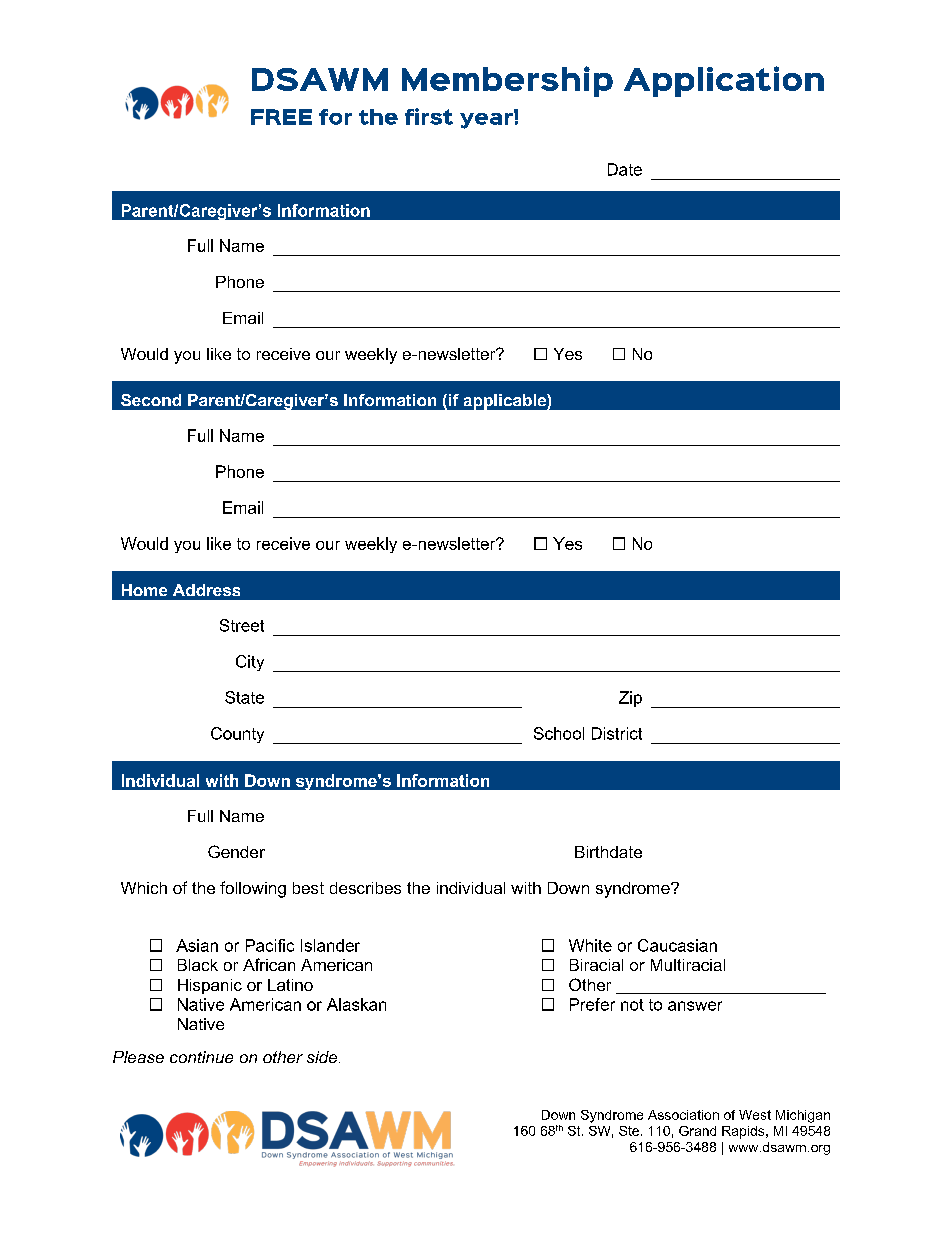 Image resolution: width=952 pixels, height=1233 pixels. I want to click on School, so click(559, 733).
